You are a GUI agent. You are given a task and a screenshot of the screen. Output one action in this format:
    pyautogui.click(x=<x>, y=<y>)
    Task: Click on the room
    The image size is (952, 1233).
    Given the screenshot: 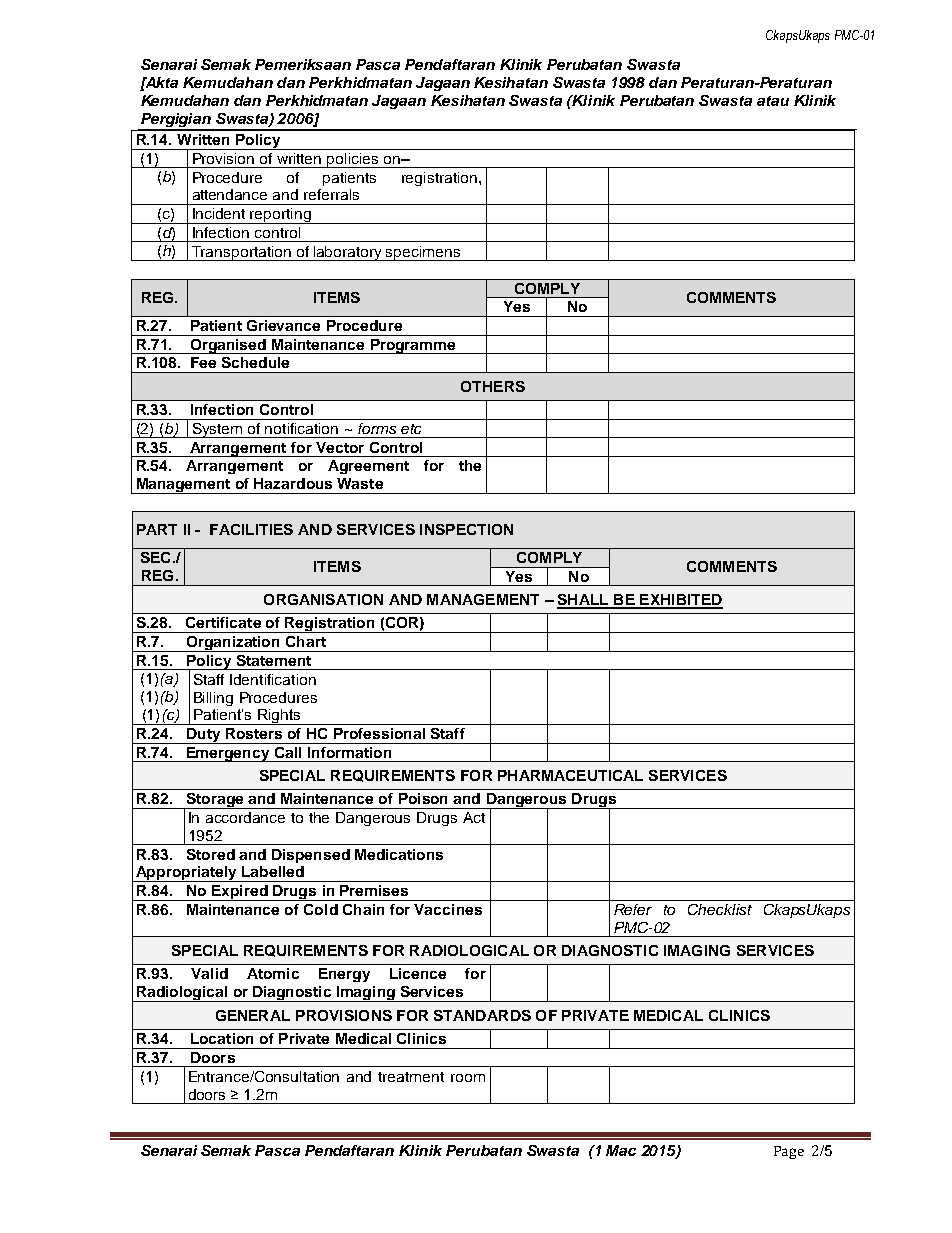 What is the action you would take?
    pyautogui.click(x=468, y=1078)
